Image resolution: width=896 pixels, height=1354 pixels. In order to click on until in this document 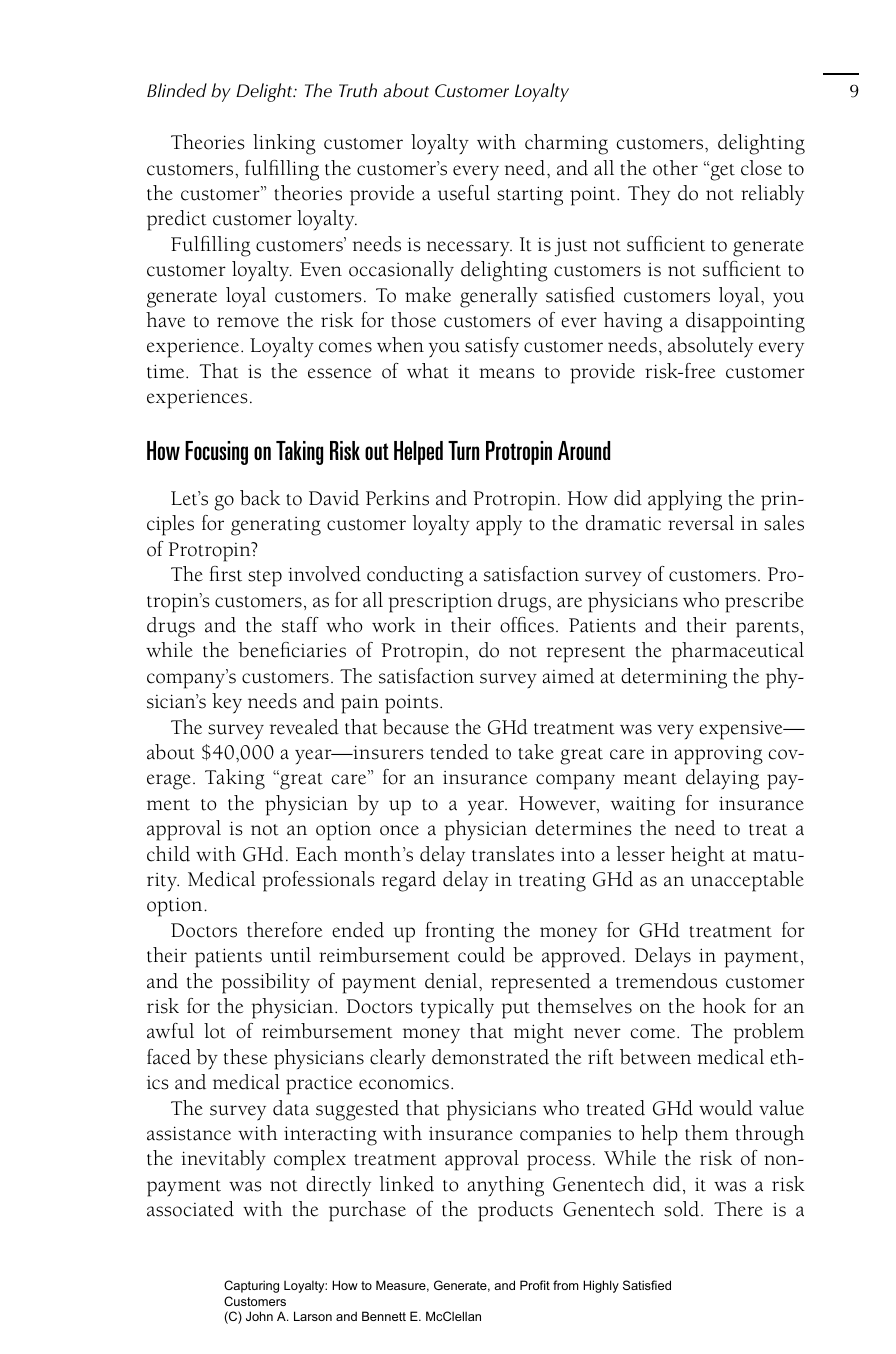, I will do `click(290, 955)`.
